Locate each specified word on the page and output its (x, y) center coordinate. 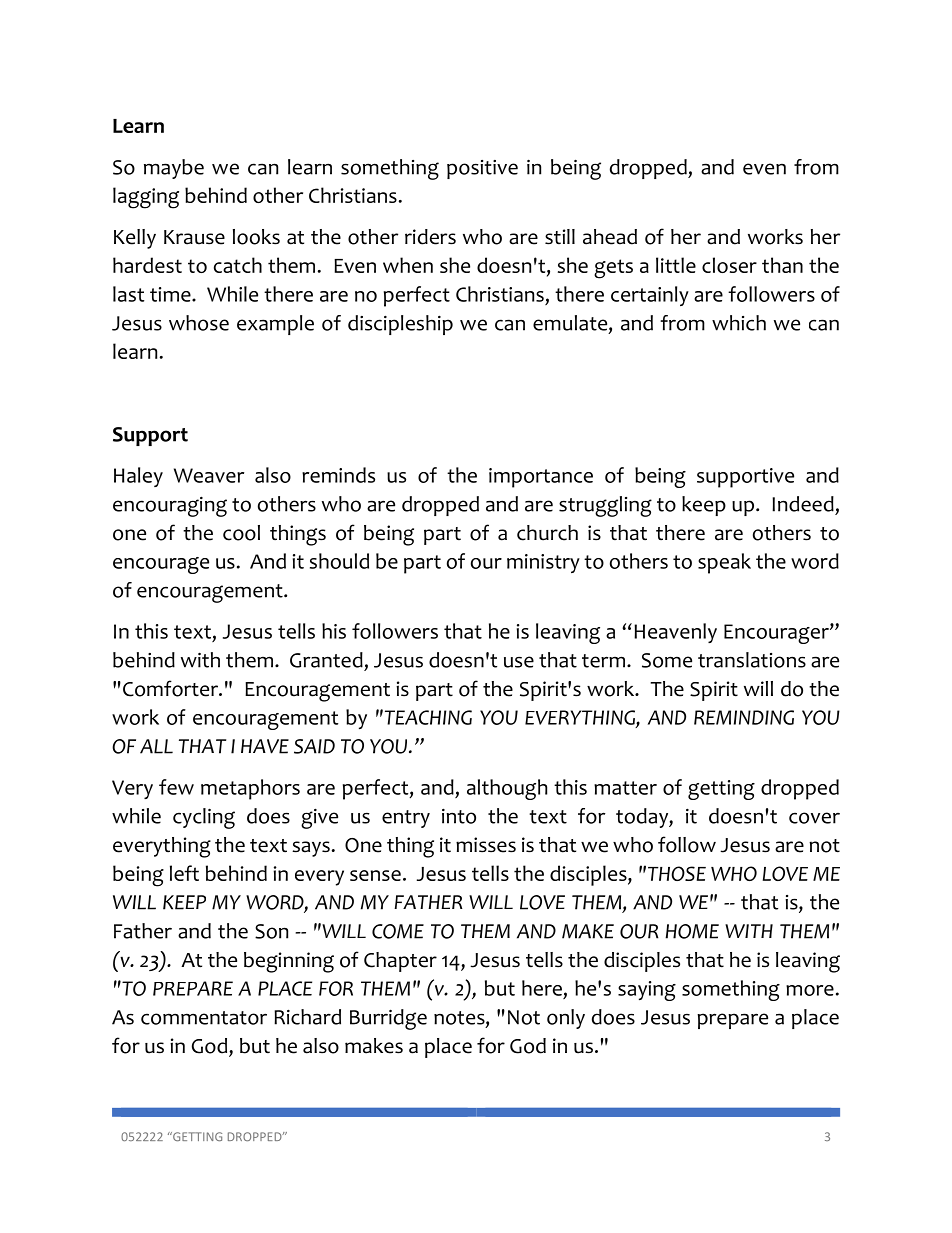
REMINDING (744, 717)
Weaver (209, 475)
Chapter (400, 962)
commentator (204, 1018)
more (810, 990)
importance (541, 478)
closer (729, 265)
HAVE (265, 746)
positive (482, 169)
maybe (174, 169)
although (507, 789)
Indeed (803, 504)
